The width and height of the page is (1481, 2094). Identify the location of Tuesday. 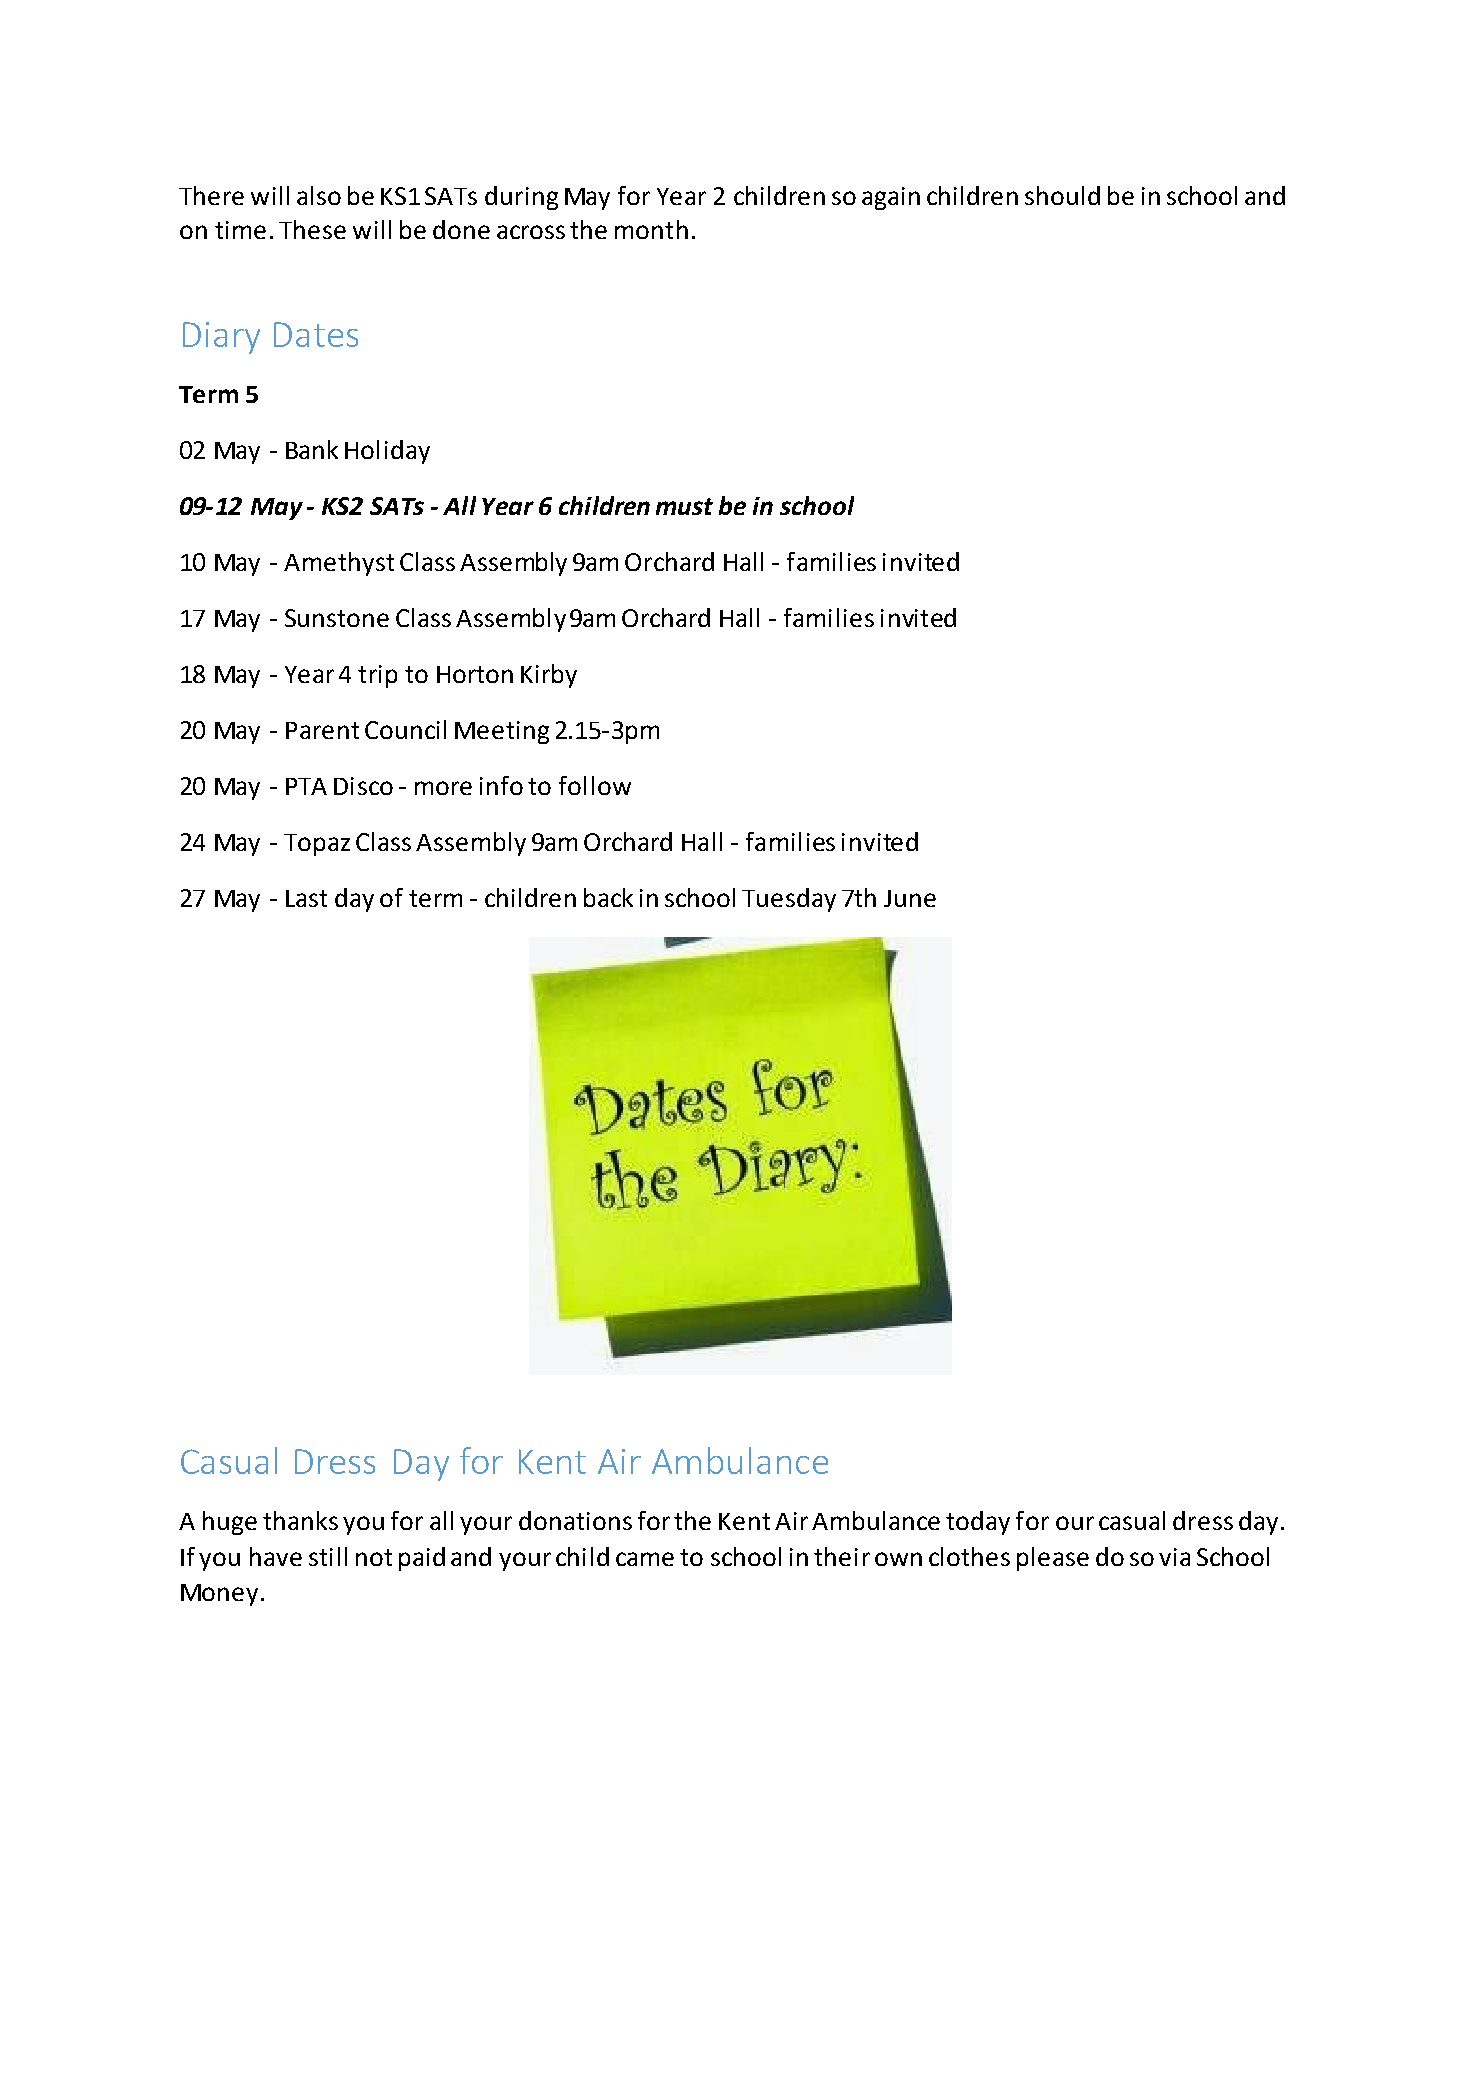
(789, 900).
